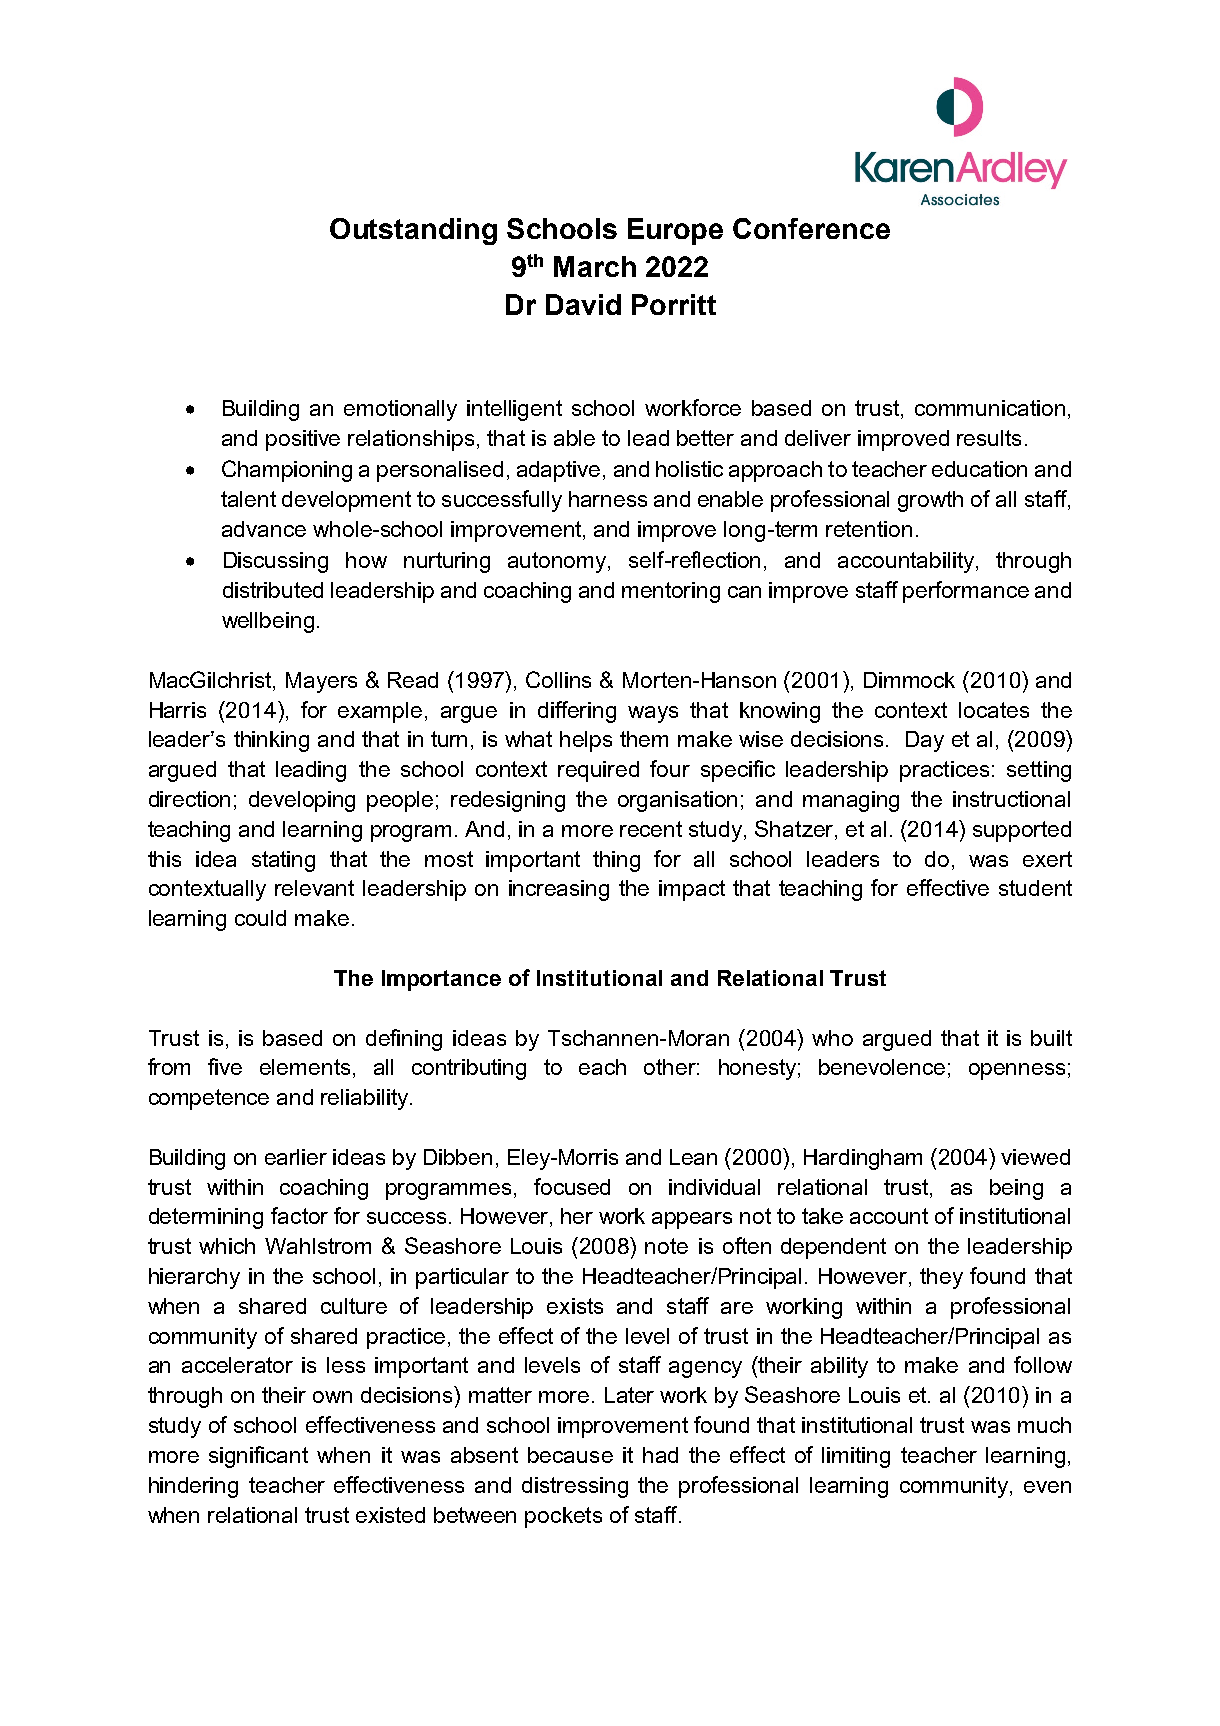 This screenshot has height=1726, width=1220. I want to click on focused, so click(572, 1186).
